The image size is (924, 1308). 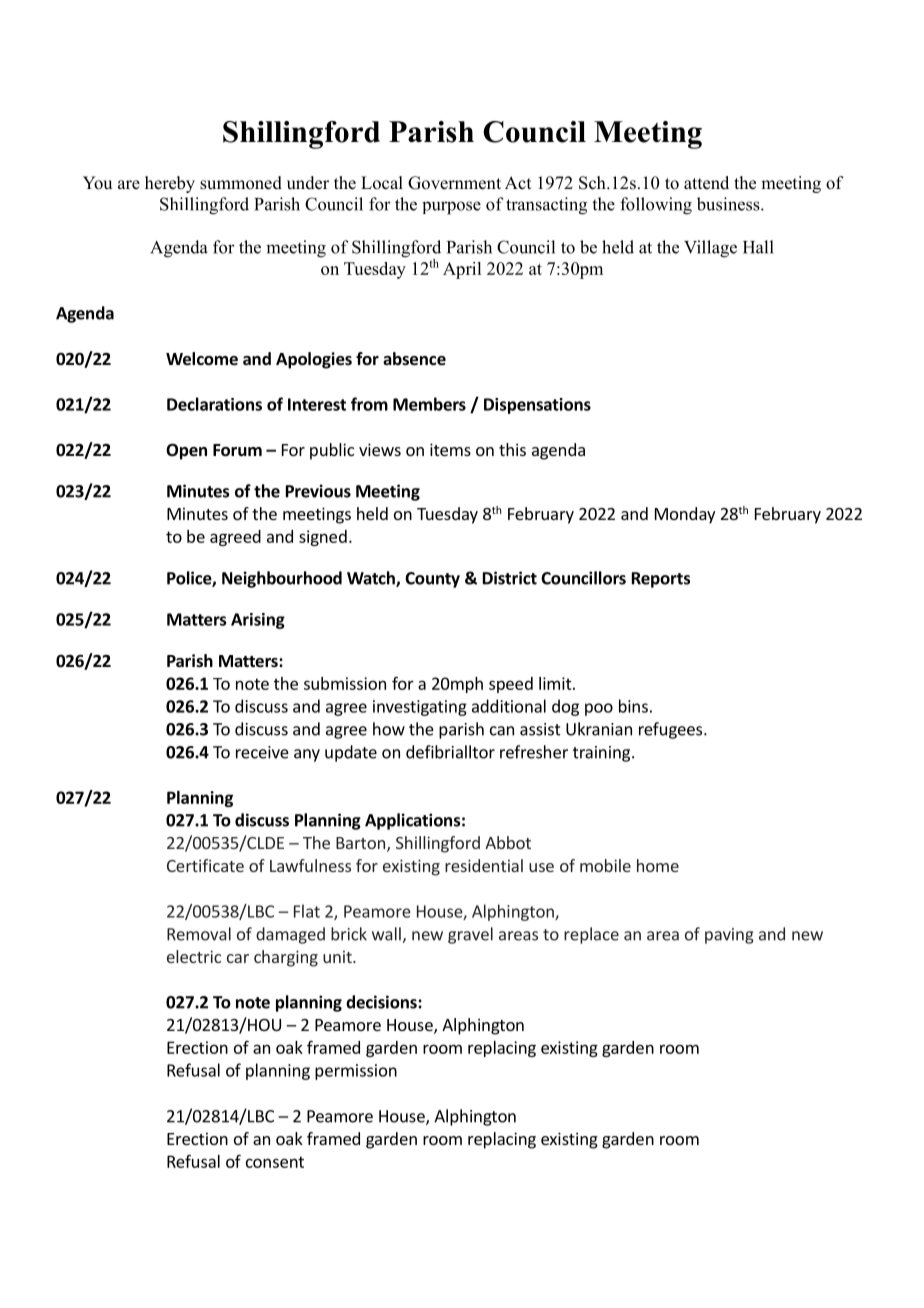 I want to click on investigating, so click(x=420, y=708).
